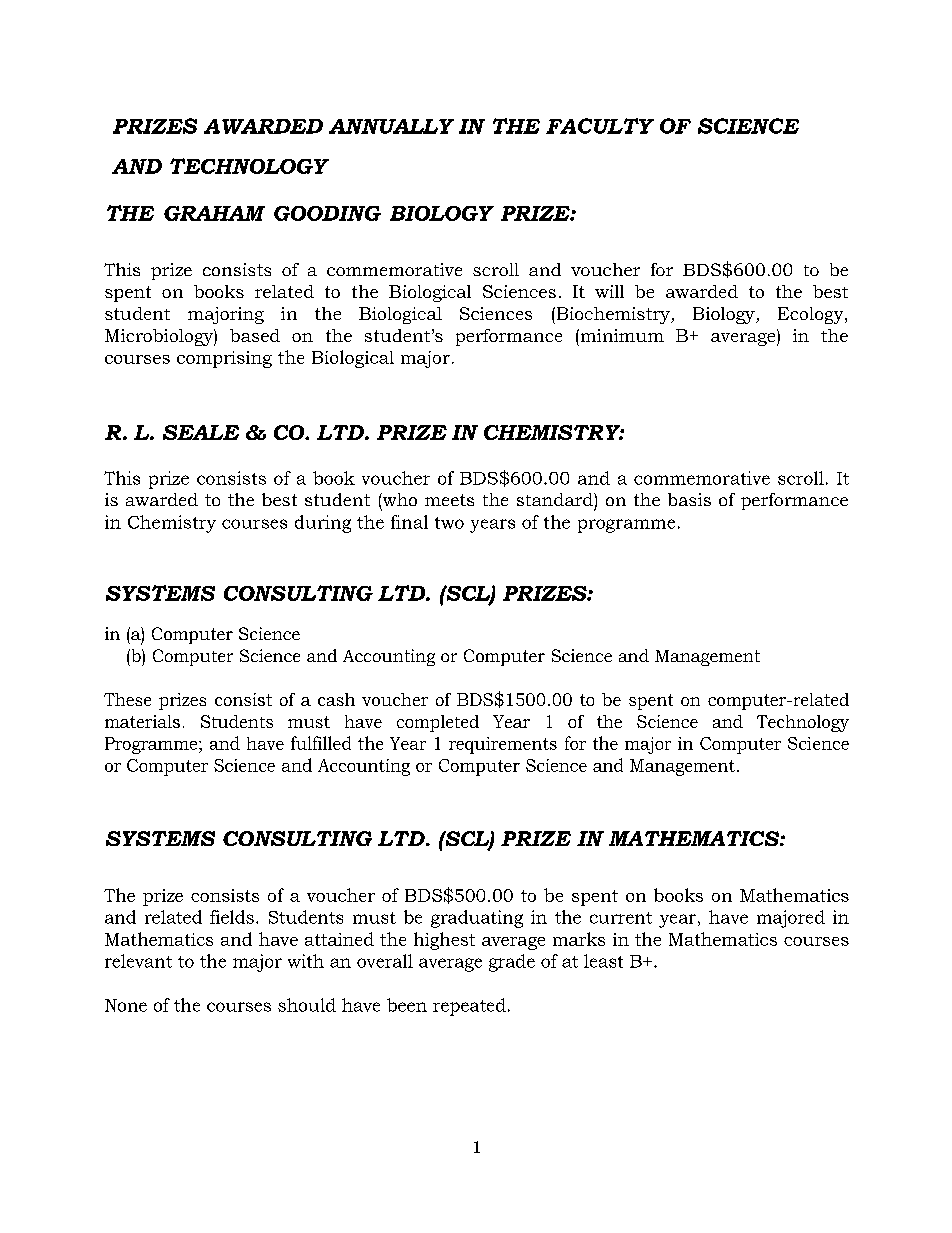 This screenshot has height=1233, width=952. Describe the element at coordinates (138, 961) in the screenshot. I see `relevant` at that location.
